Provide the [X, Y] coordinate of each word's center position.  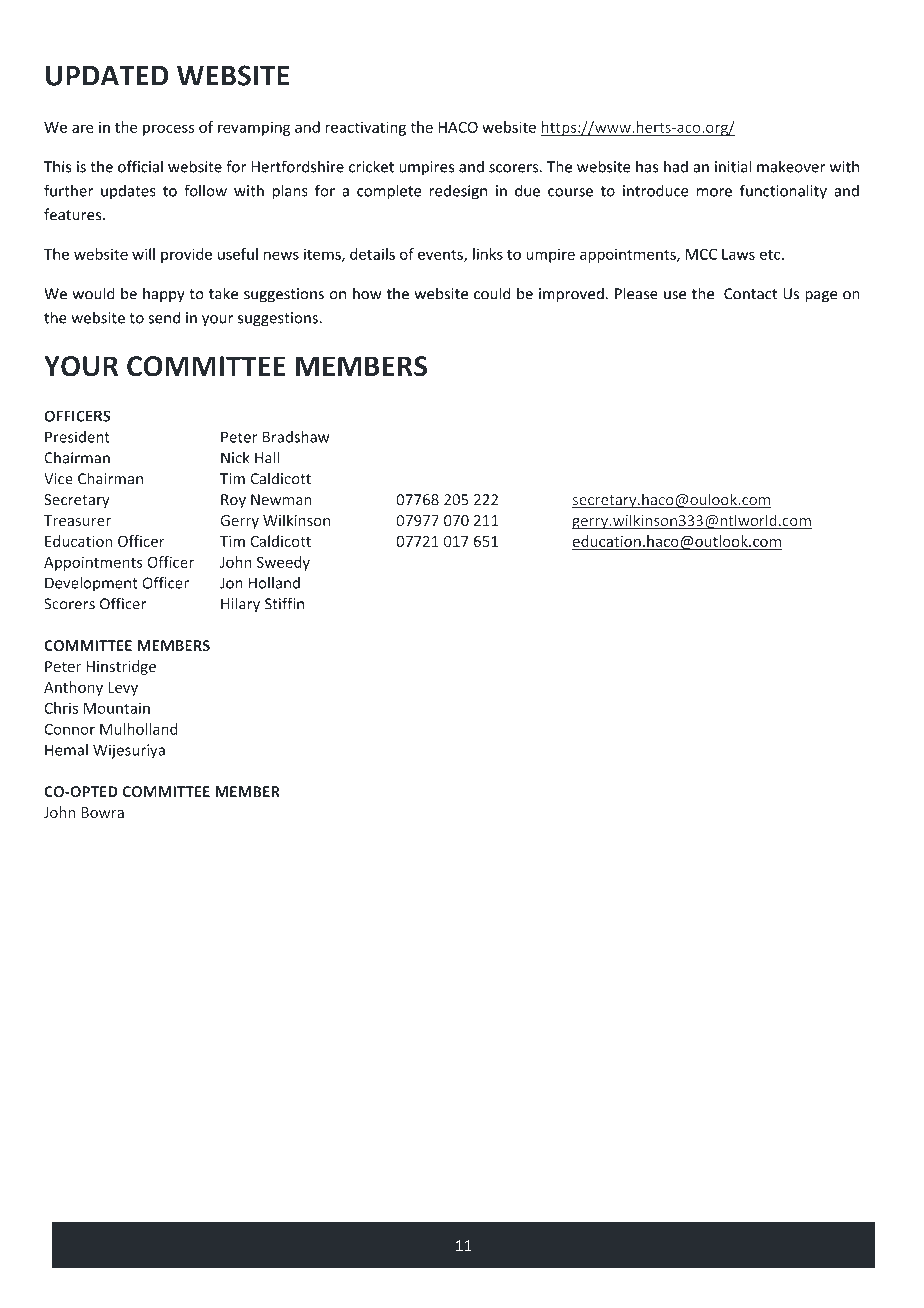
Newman [281, 500]
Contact [750, 294]
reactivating [365, 128]
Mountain [117, 708]
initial [733, 166]
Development [91, 584]
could [492, 293]
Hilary [240, 605]
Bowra [102, 812]
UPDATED [107, 75]
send [164, 317]
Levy [123, 689]
